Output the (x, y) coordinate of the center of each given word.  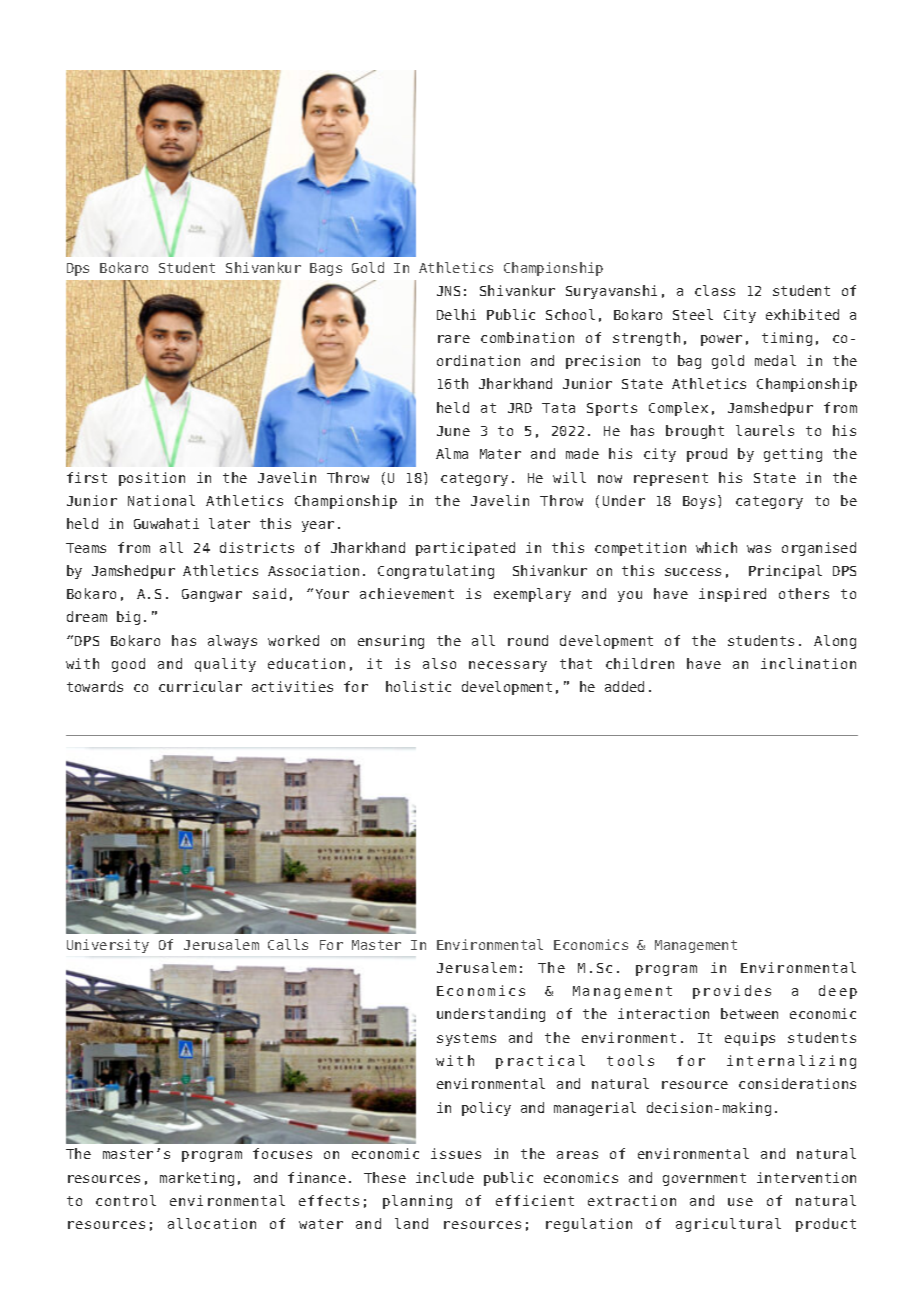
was (759, 549)
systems (466, 1039)
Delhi (456, 314)
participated (465, 549)
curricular (200, 686)
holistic (418, 686)
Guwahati (166, 523)
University (108, 946)
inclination (808, 663)
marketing (197, 1179)
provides (732, 992)
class (715, 290)
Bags (326, 269)
